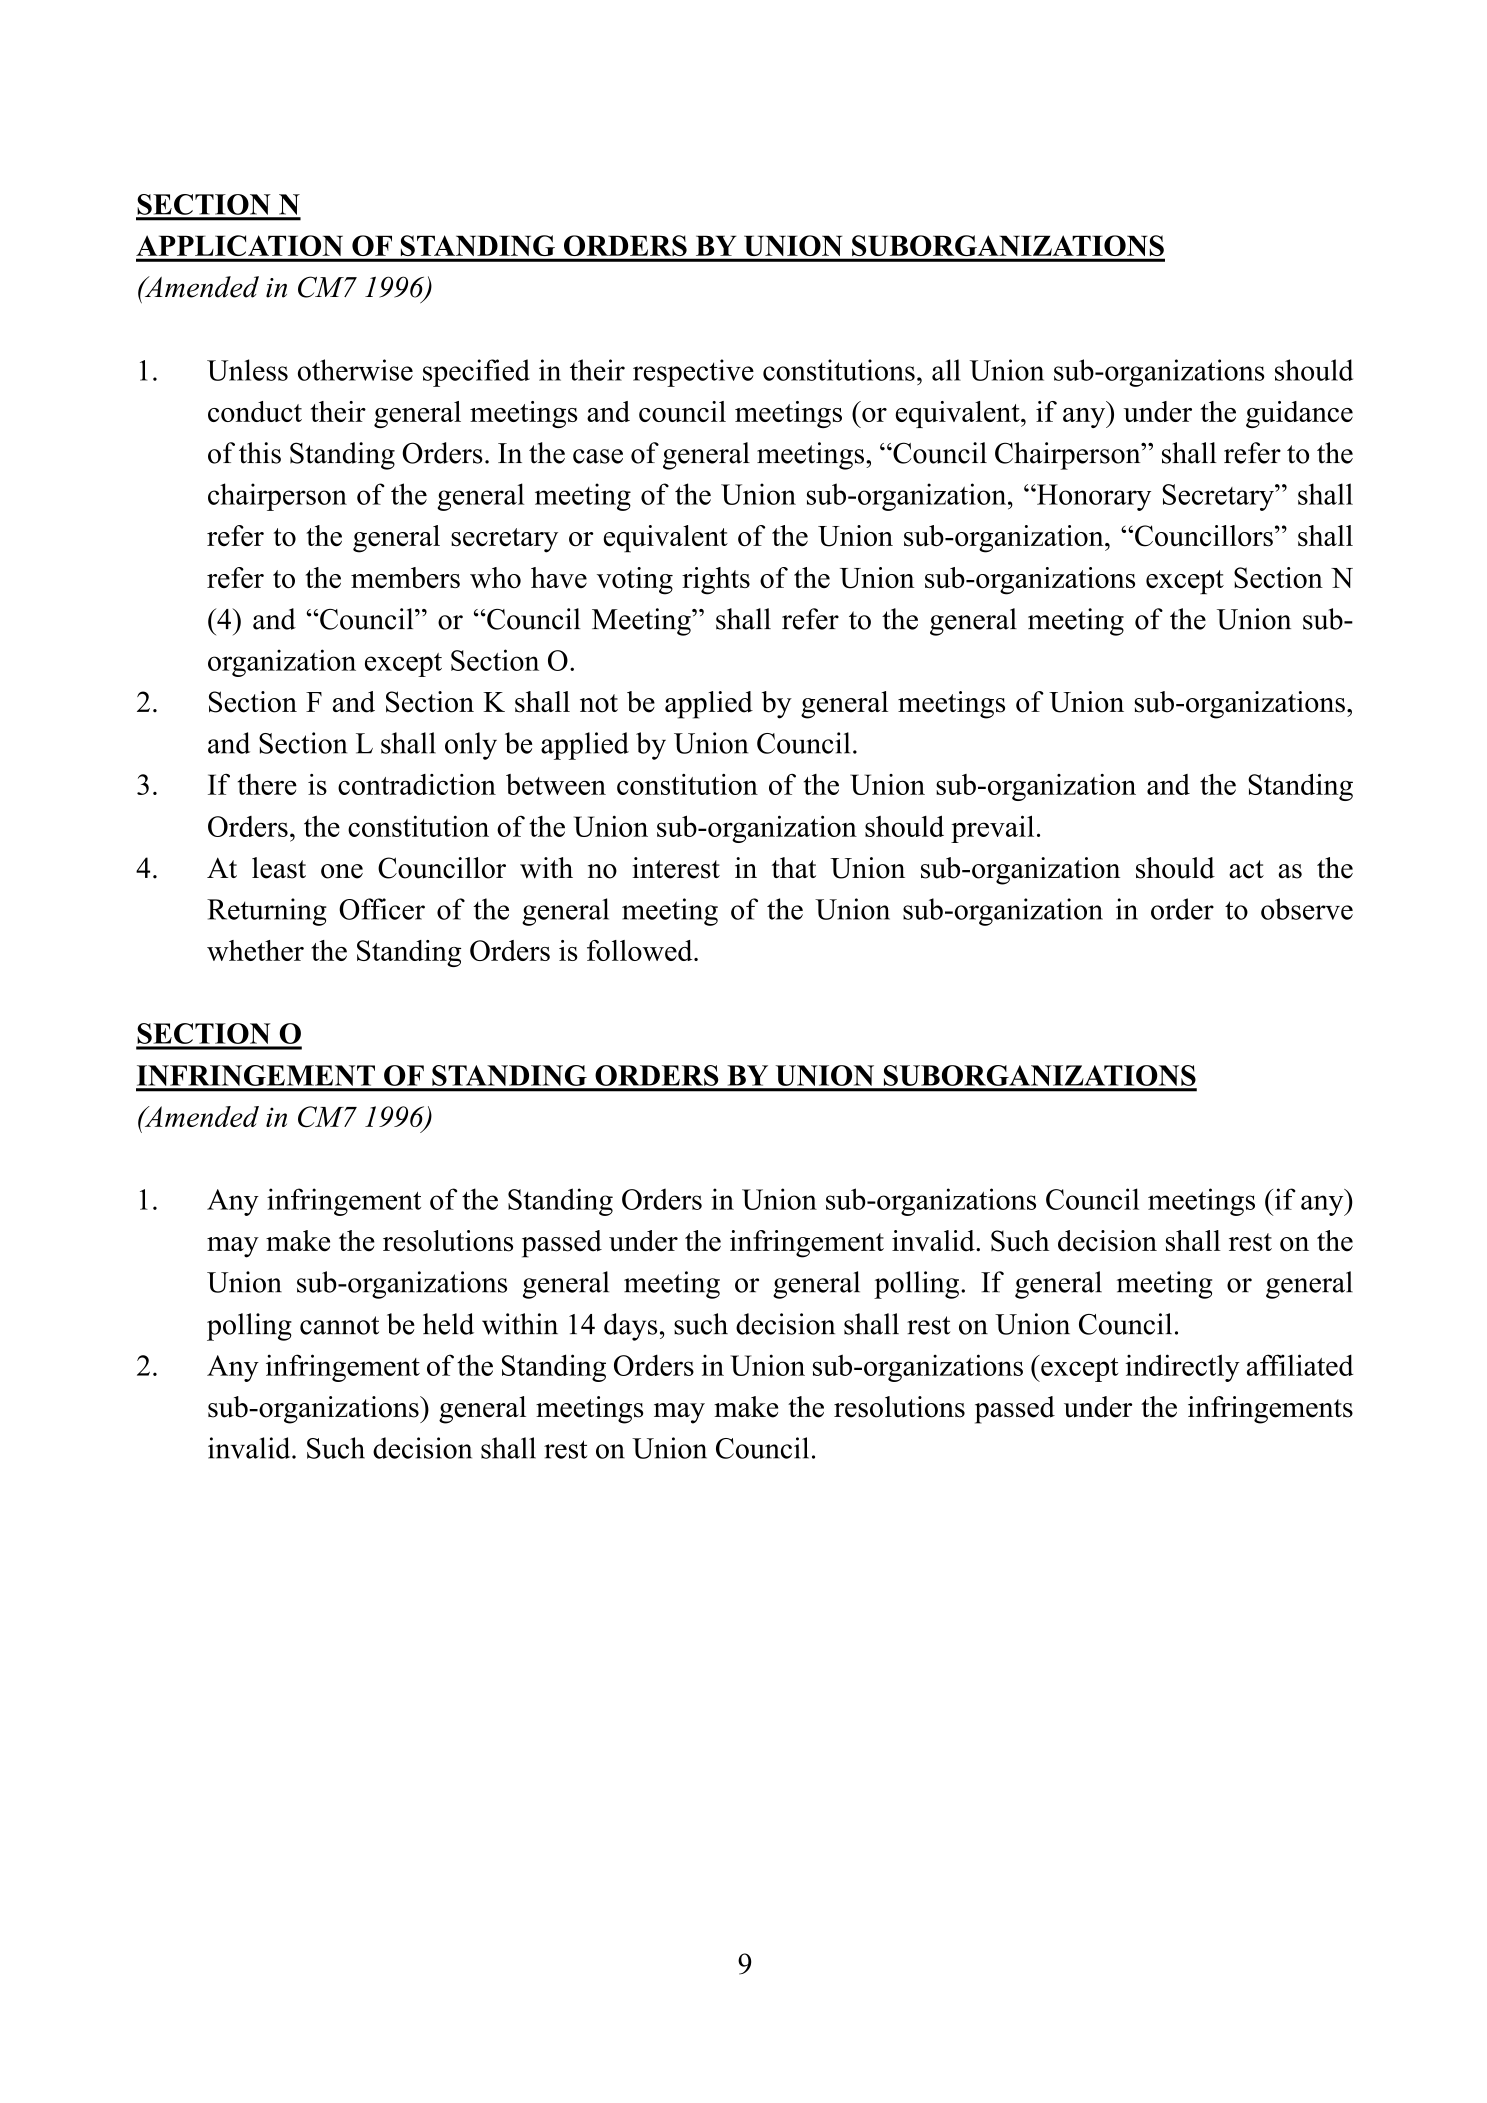 Image resolution: width=1487 pixels, height=2103 pixels. What do you see at coordinates (630, 1327) in the image?
I see `days` at bounding box center [630, 1327].
